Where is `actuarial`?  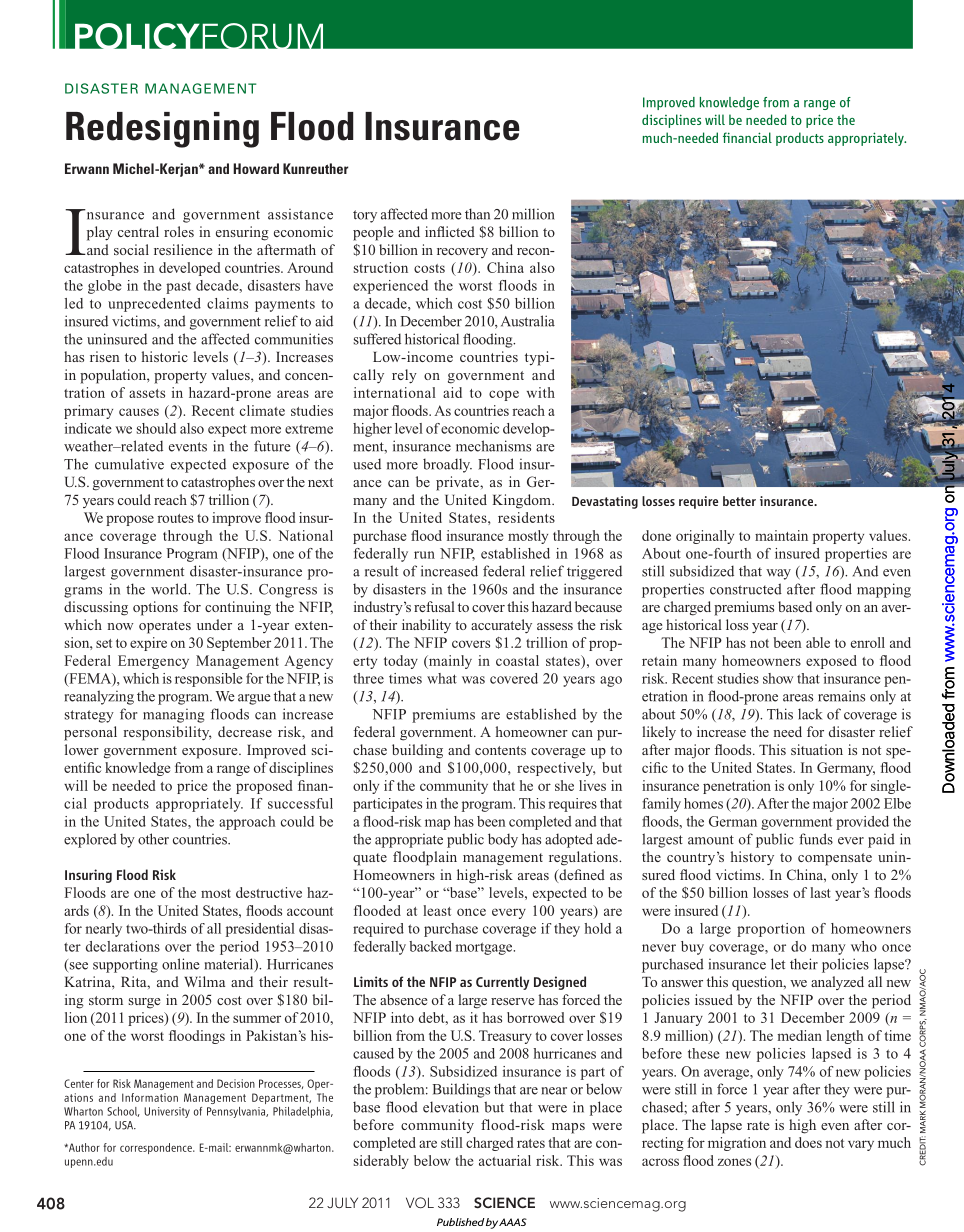 actuarial is located at coordinates (505, 1160).
